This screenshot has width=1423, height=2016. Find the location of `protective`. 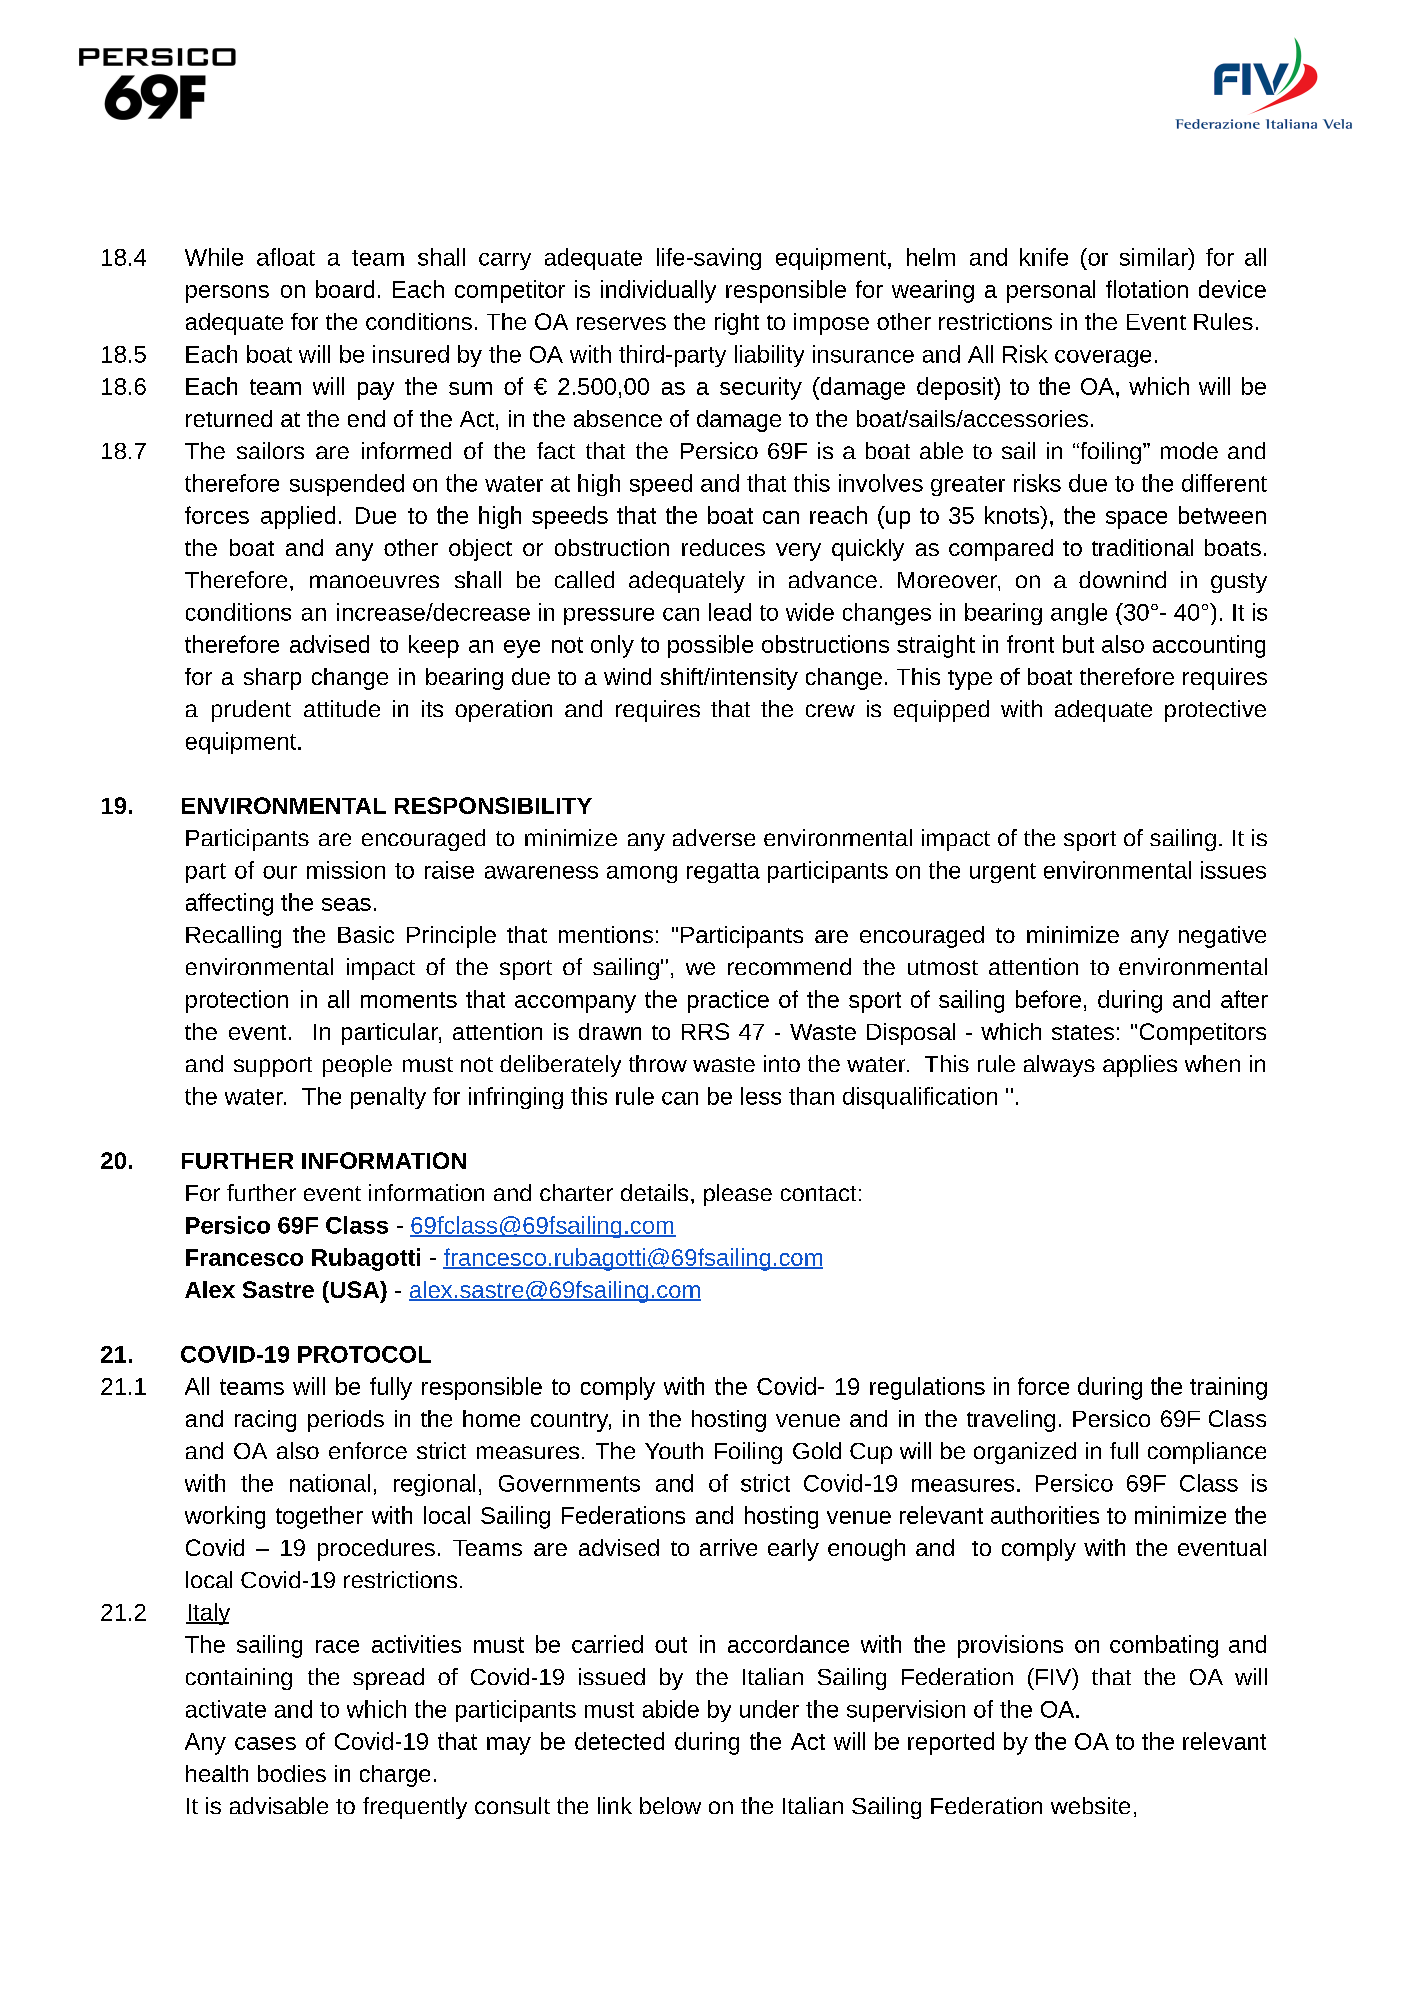

protective is located at coordinates (1215, 711).
